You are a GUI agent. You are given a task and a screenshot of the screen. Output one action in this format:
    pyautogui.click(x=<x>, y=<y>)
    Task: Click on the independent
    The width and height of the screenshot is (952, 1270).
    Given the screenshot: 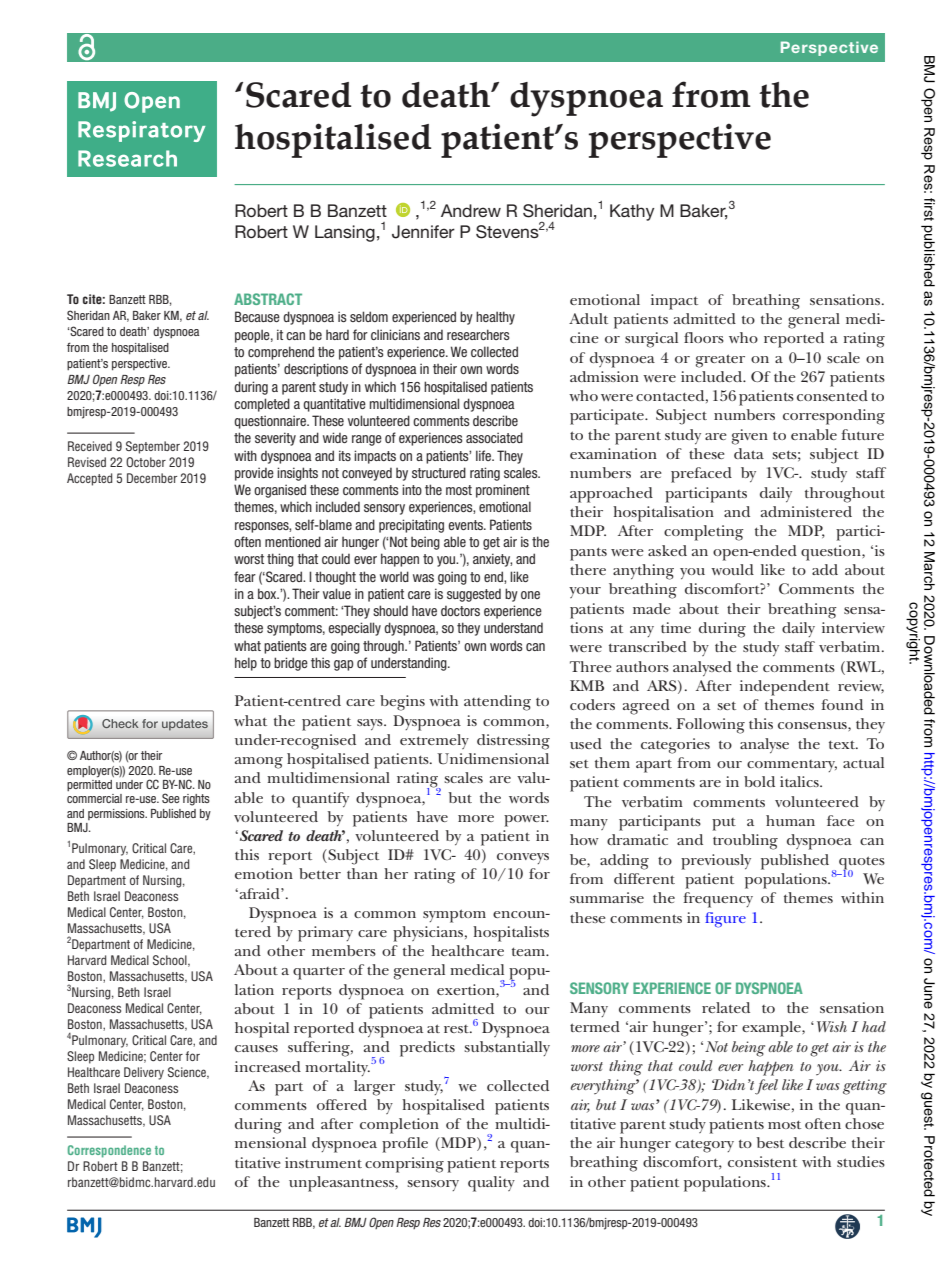 What is the action you would take?
    pyautogui.click(x=785, y=688)
